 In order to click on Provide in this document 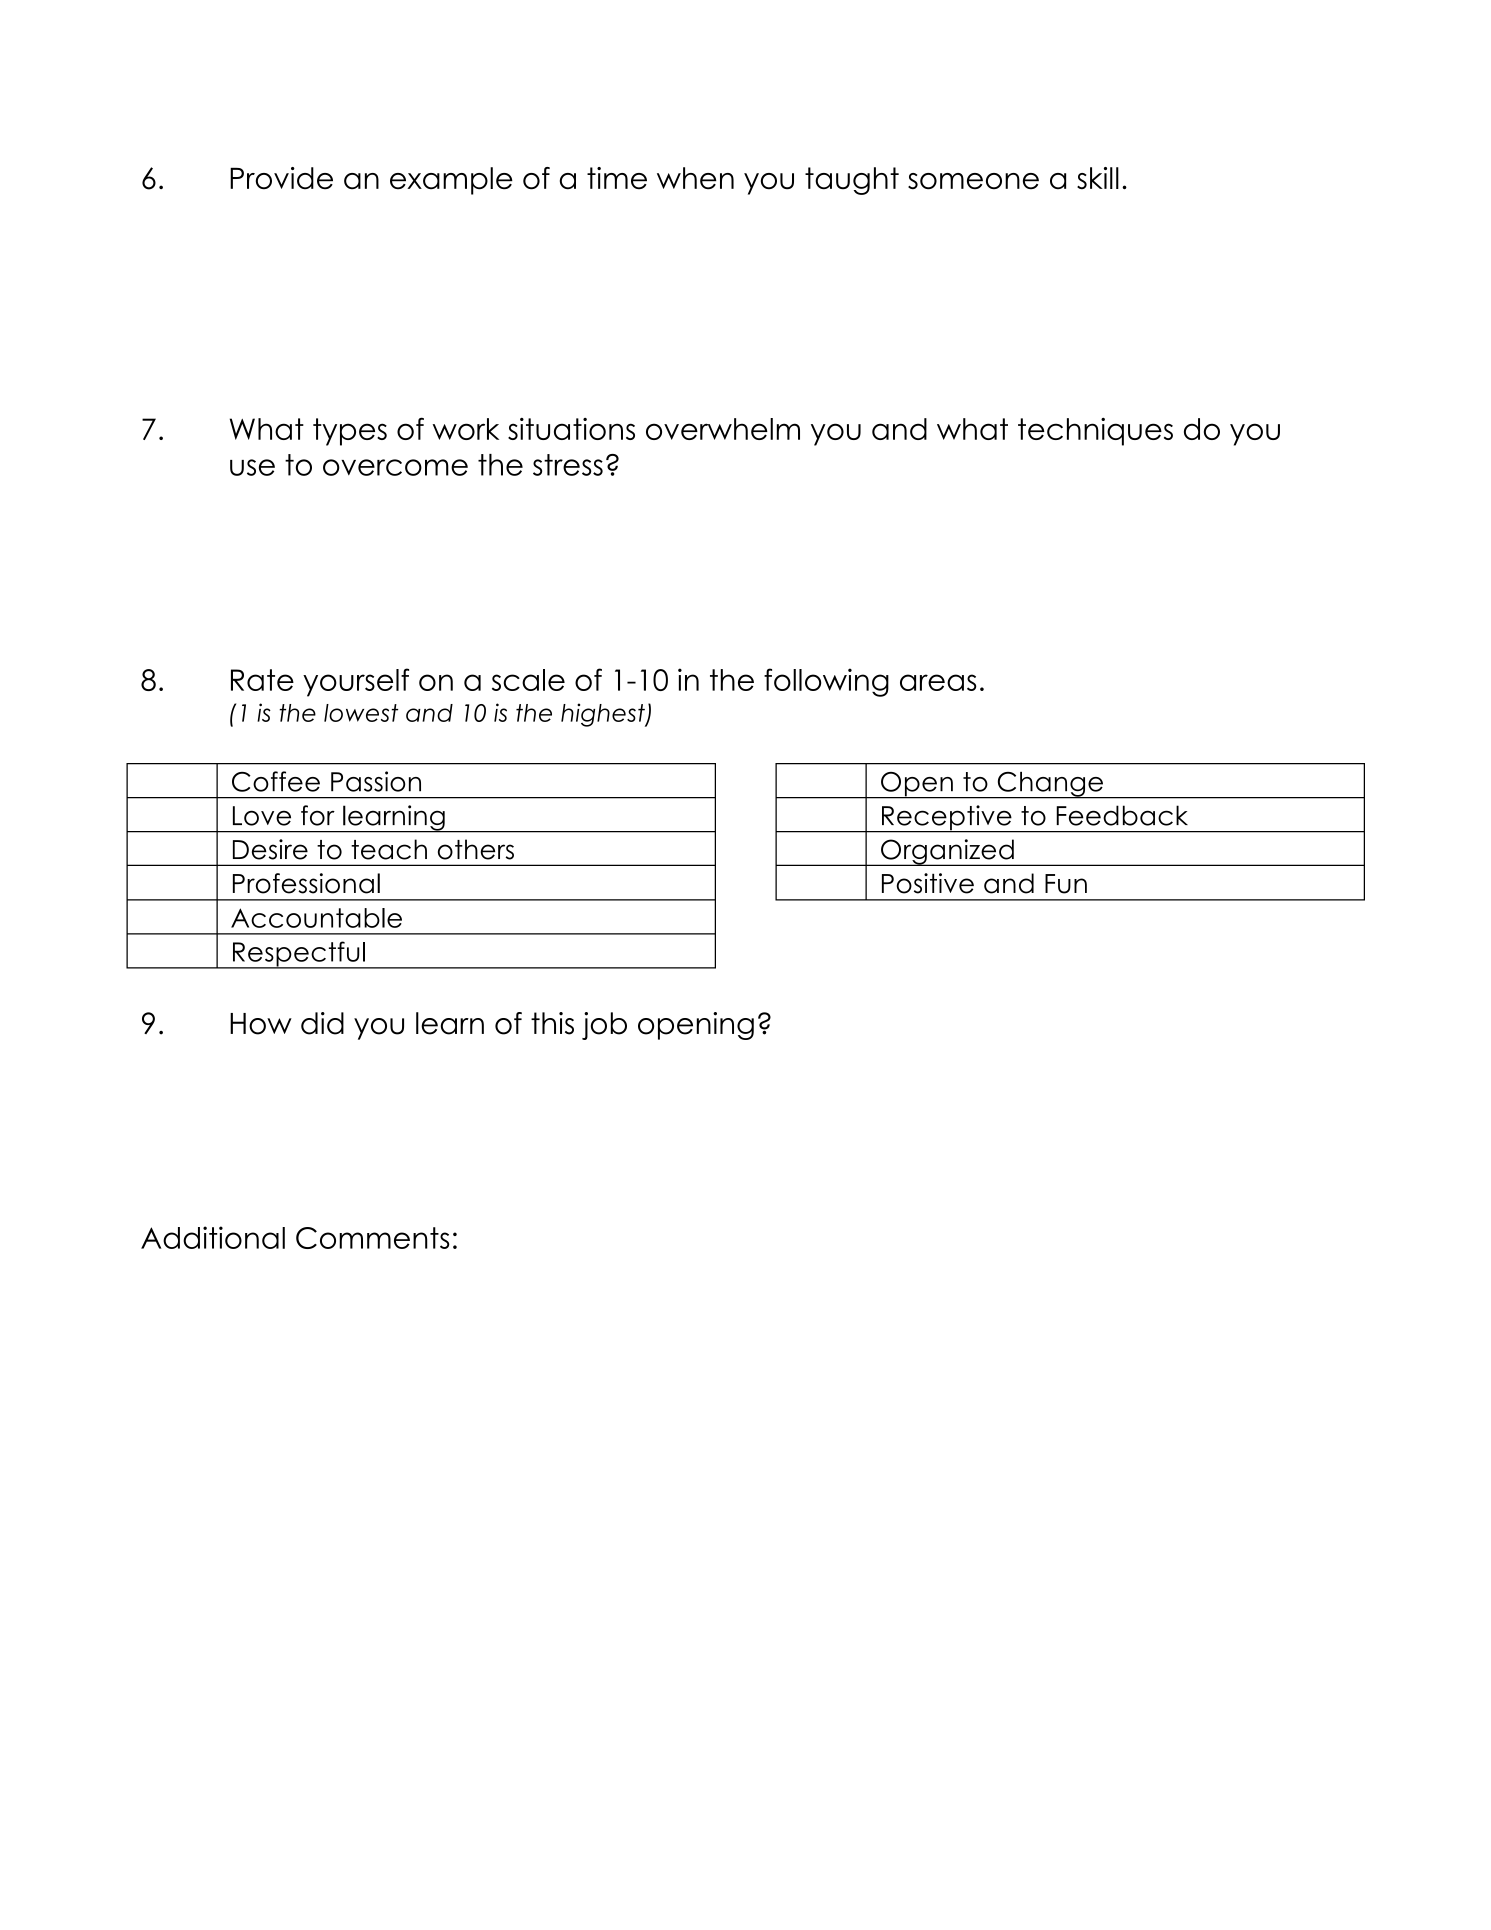, I will do `click(281, 178)`.
